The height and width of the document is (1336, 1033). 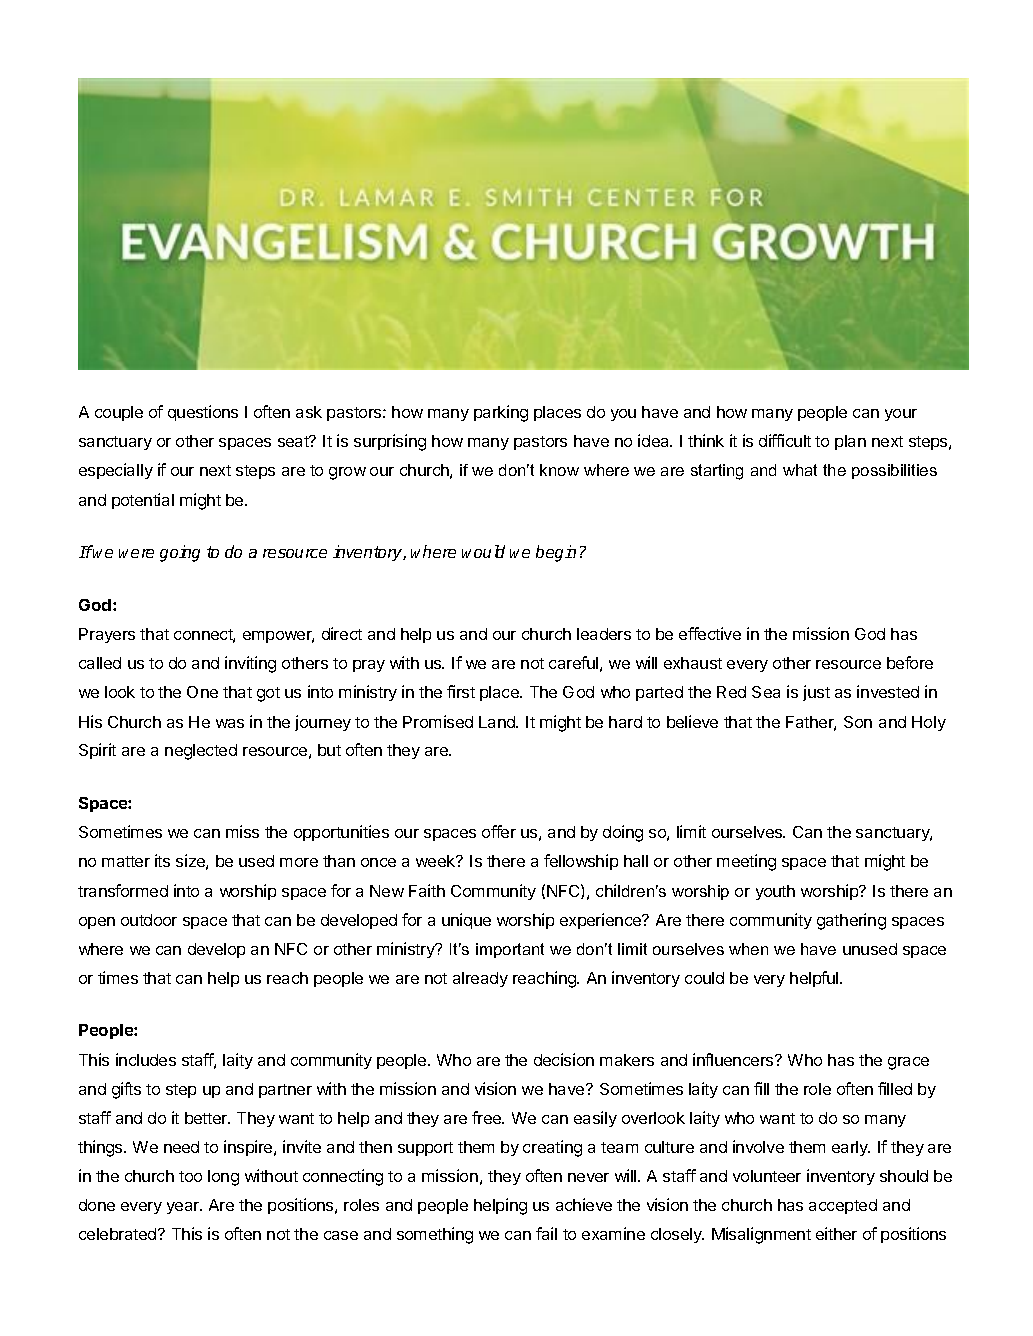 What do you see at coordinates (480, 979) in the document?
I see `already` at bounding box center [480, 979].
